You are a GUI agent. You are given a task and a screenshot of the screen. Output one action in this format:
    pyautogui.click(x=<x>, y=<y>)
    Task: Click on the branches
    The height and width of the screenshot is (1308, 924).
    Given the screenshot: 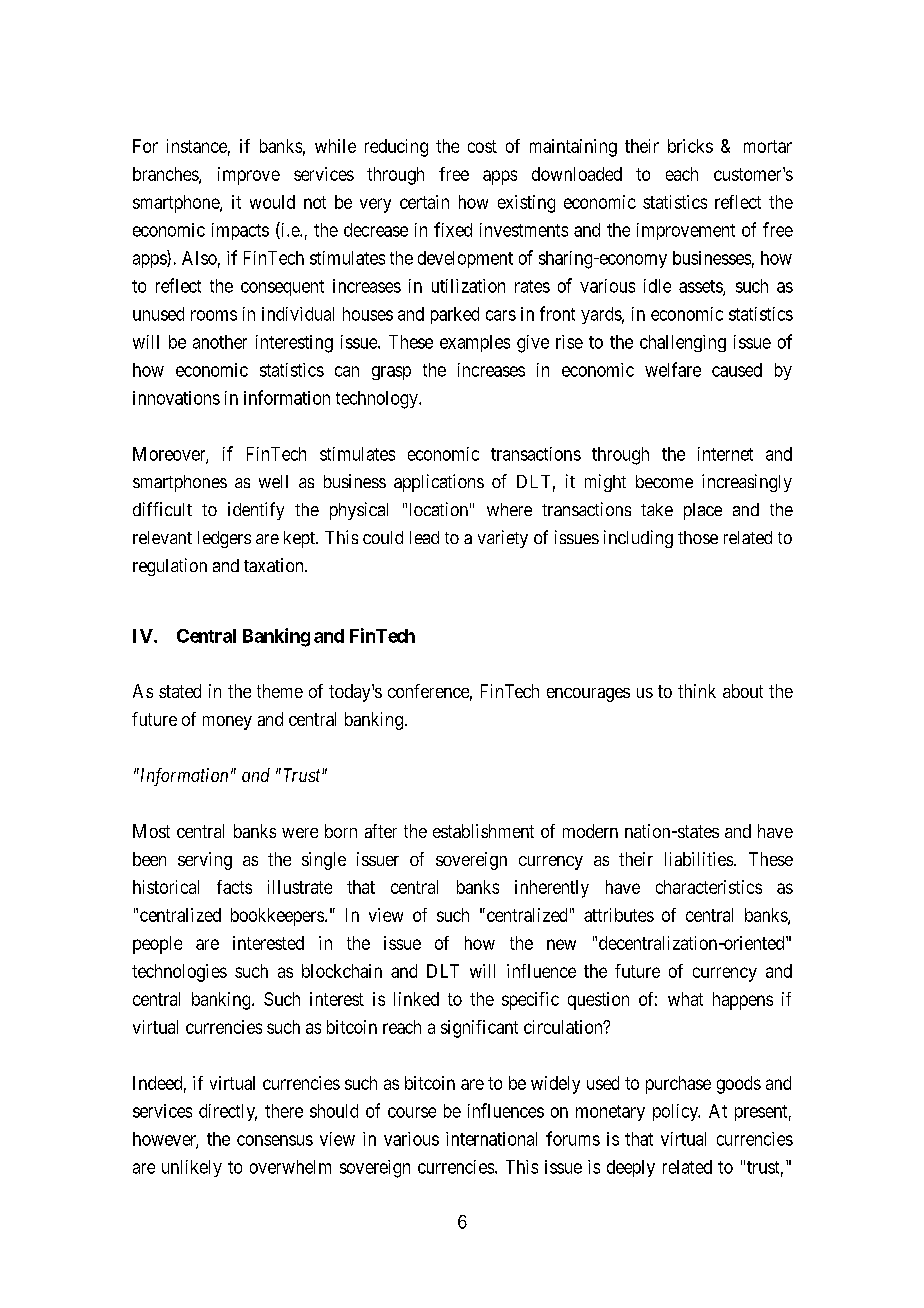 What is the action you would take?
    pyautogui.click(x=166, y=175)
